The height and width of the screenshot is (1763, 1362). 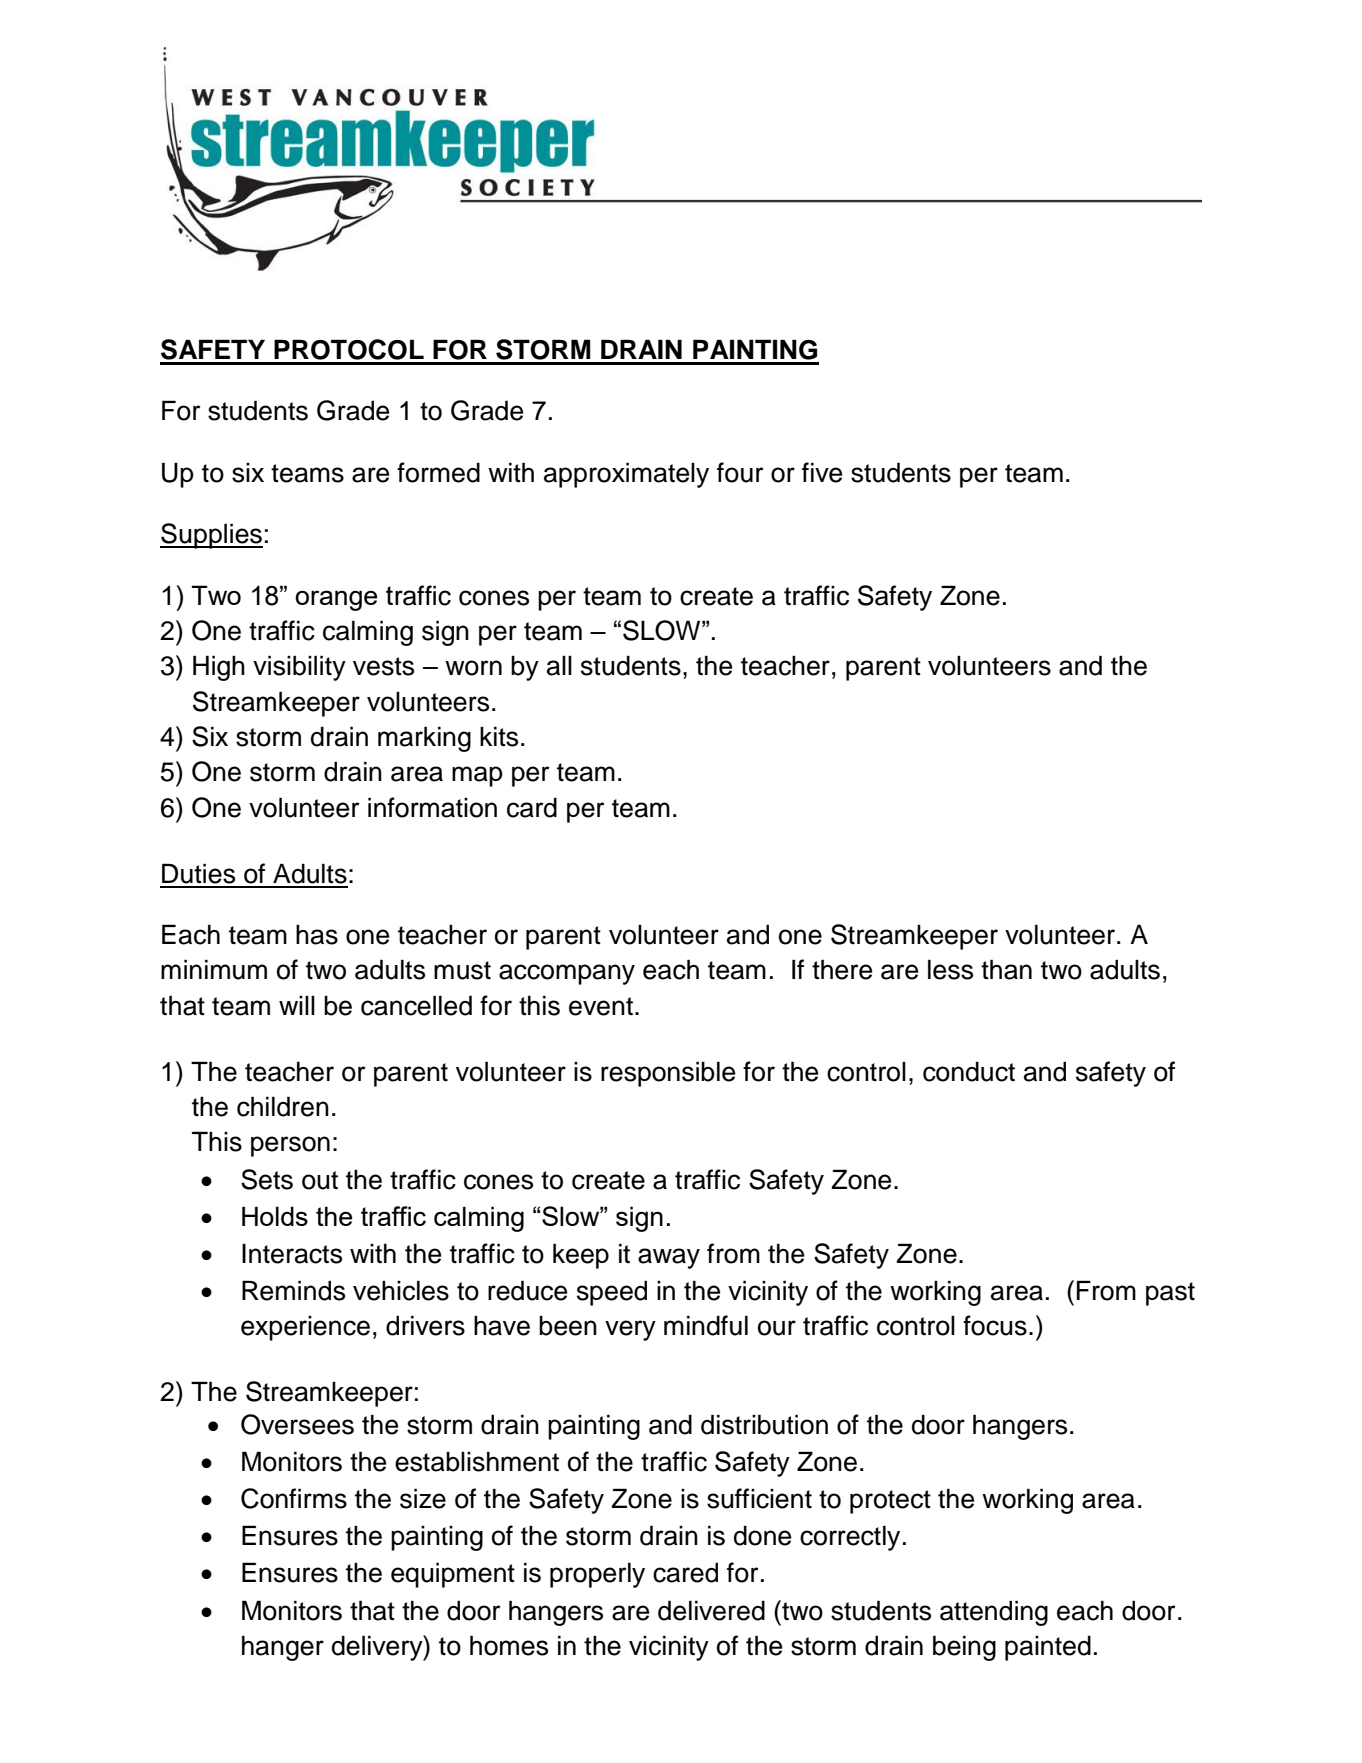 What do you see at coordinates (211, 536) in the screenshot?
I see `Supplies` at bounding box center [211, 536].
